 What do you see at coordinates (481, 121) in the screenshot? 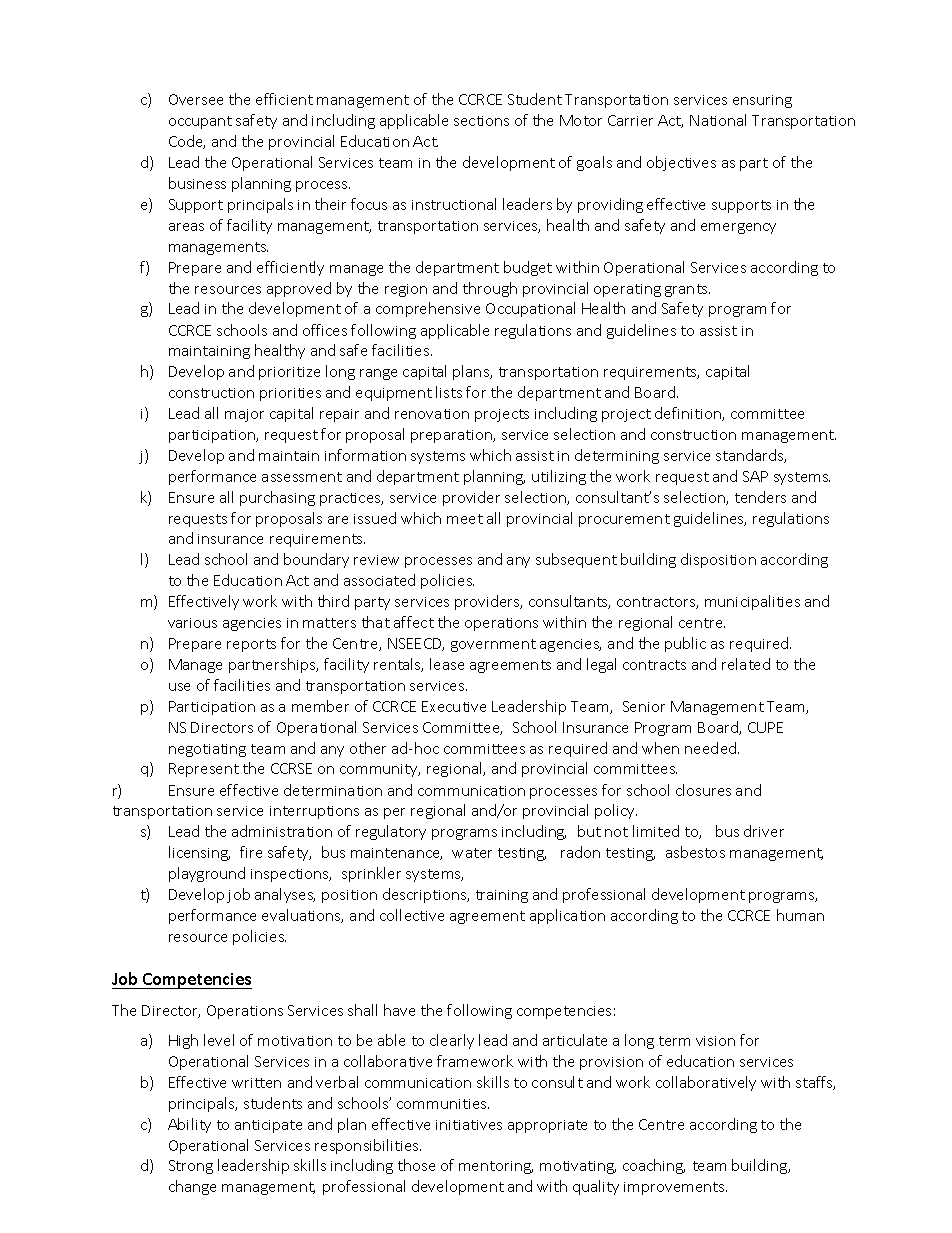
I see `sections` at bounding box center [481, 121].
